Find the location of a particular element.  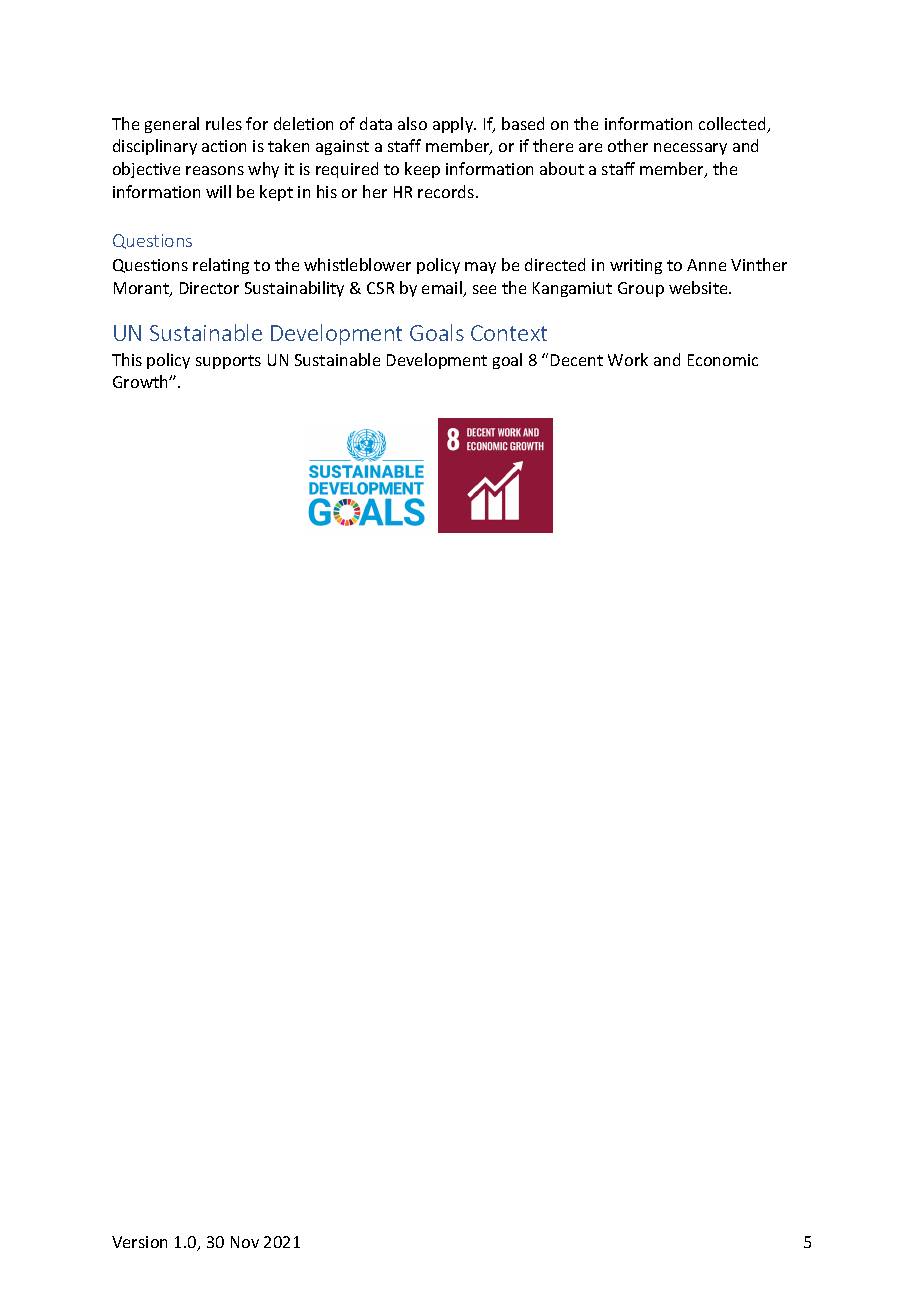

reasons is located at coordinates (215, 170).
